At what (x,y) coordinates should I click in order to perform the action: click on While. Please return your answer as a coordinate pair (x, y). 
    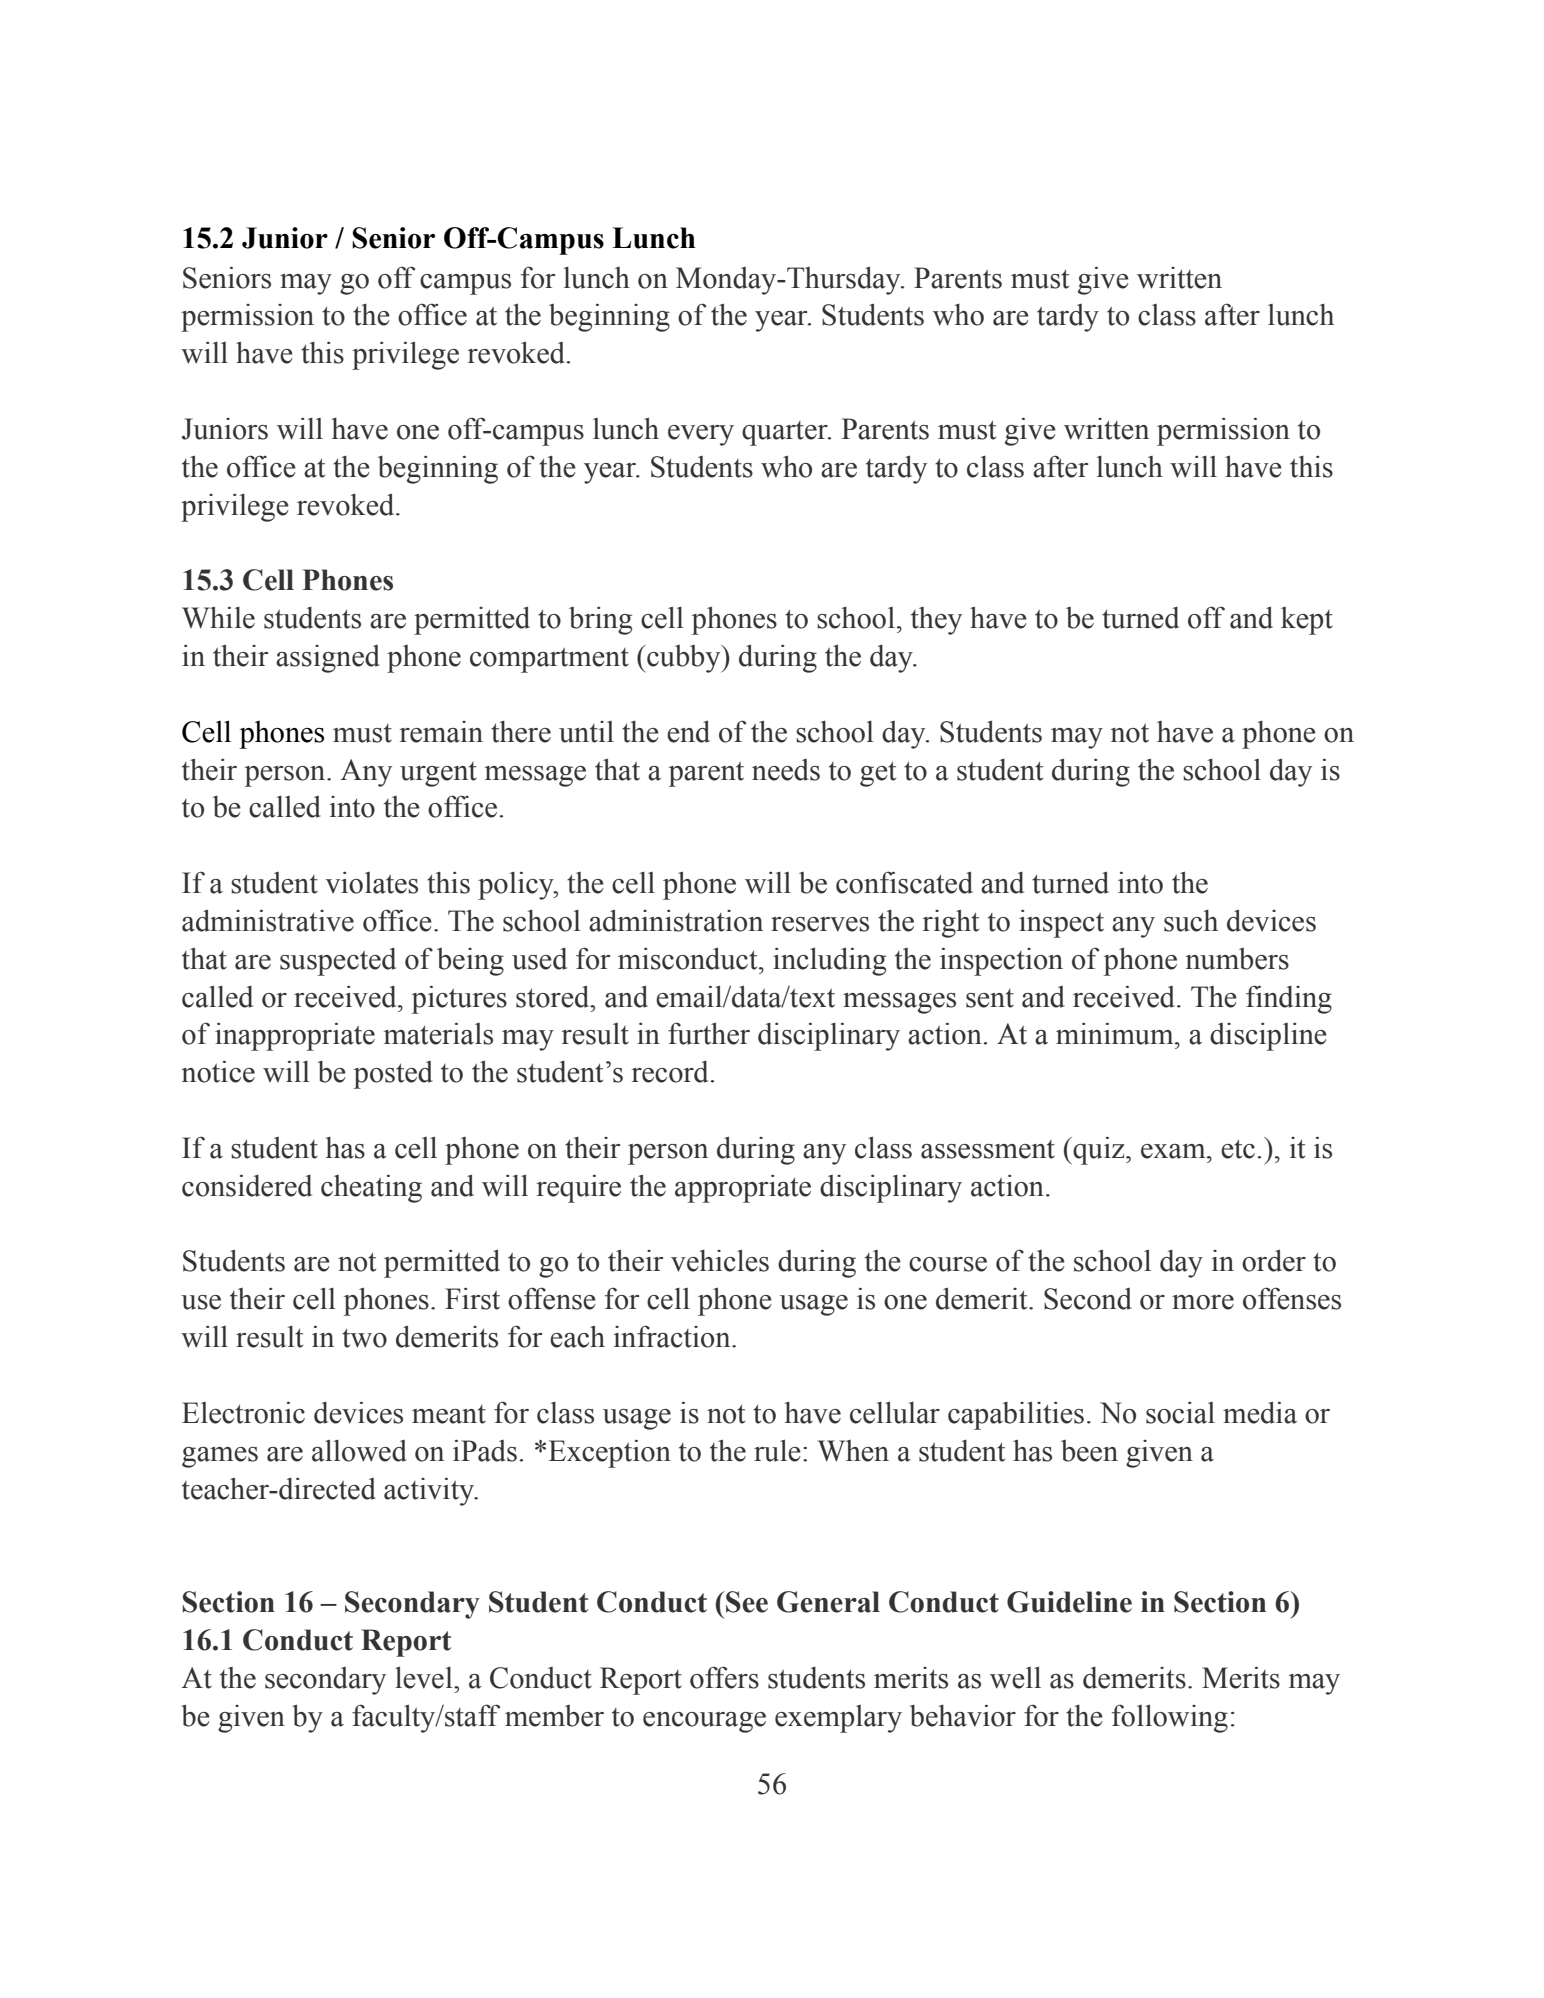
    Looking at the image, I should click on (218, 617).
